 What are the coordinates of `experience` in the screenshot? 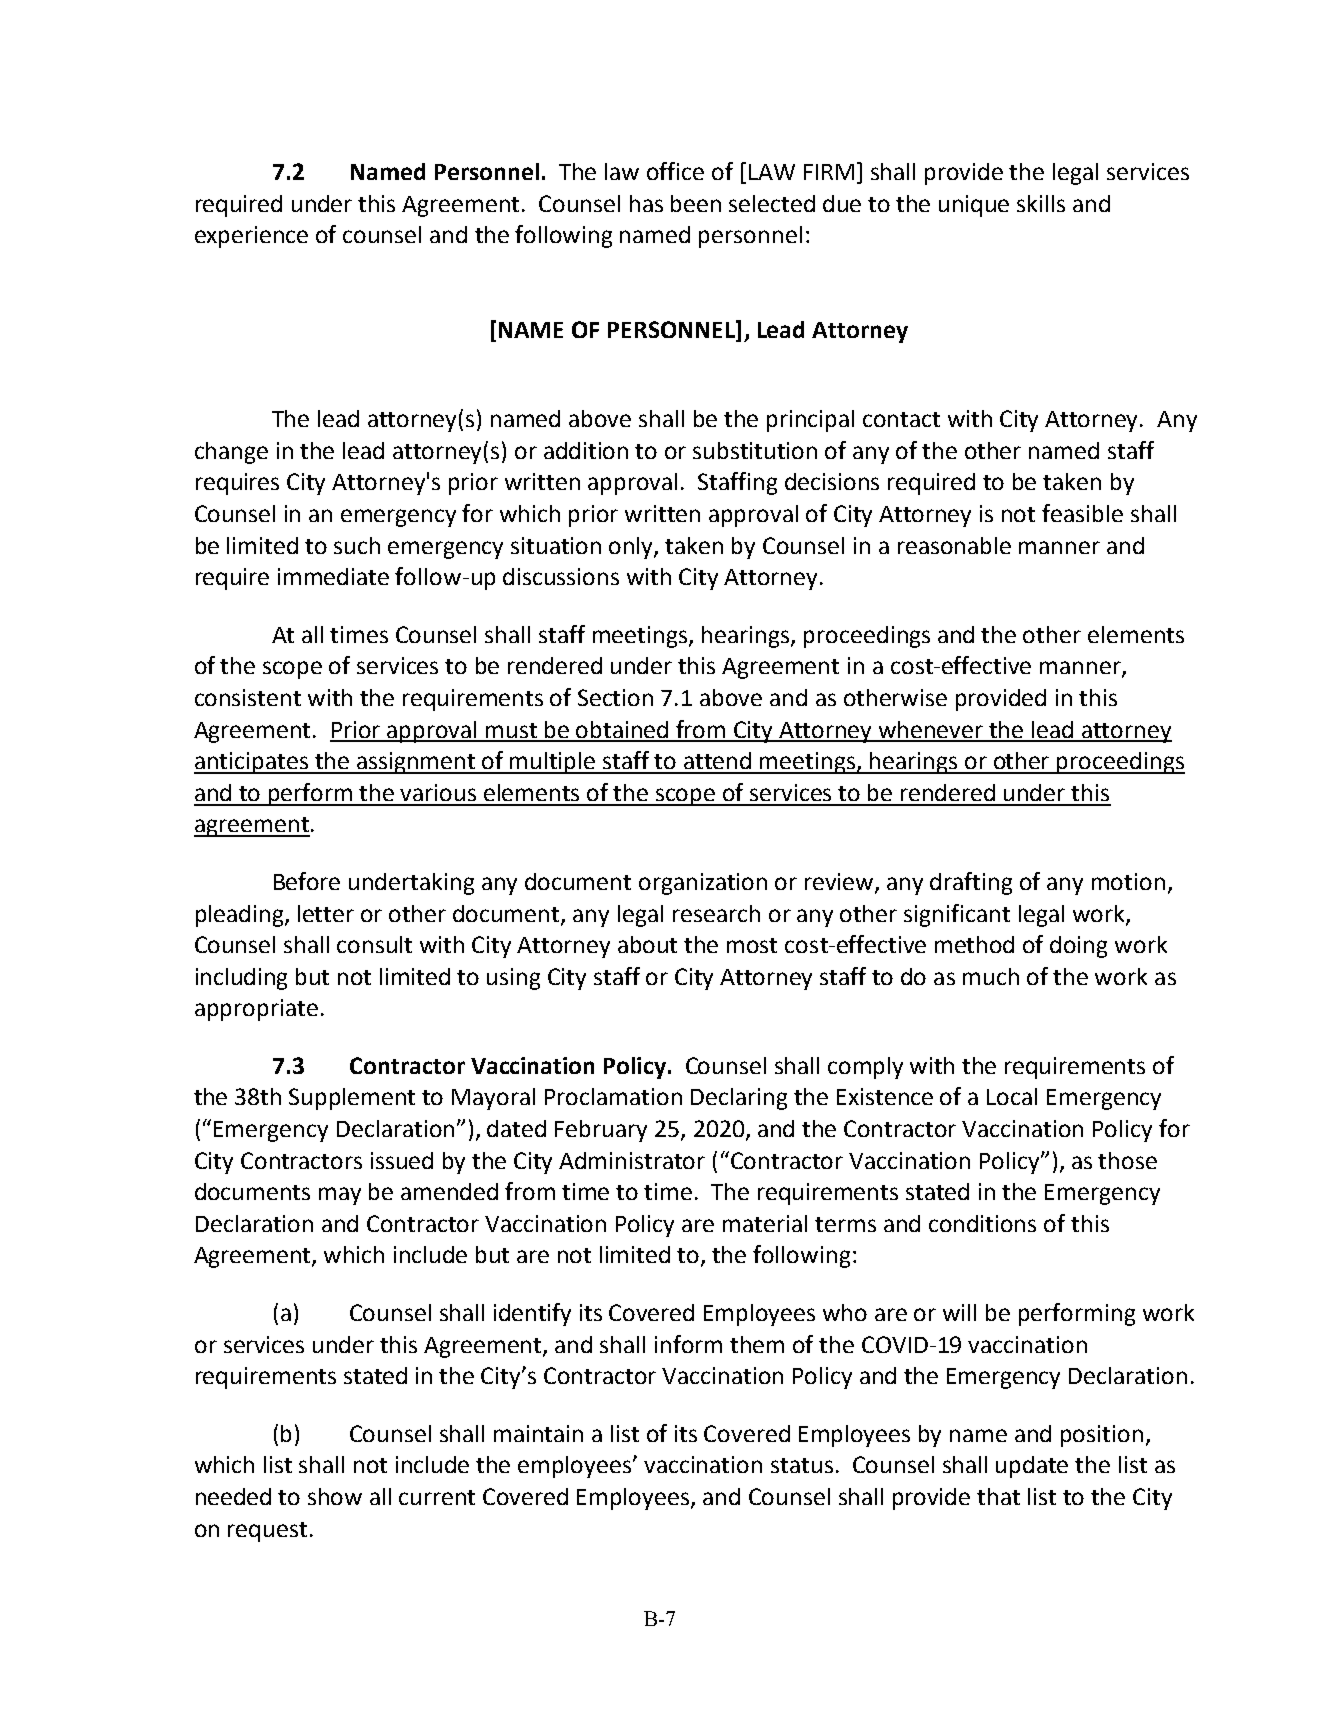 It's located at (251, 237).
